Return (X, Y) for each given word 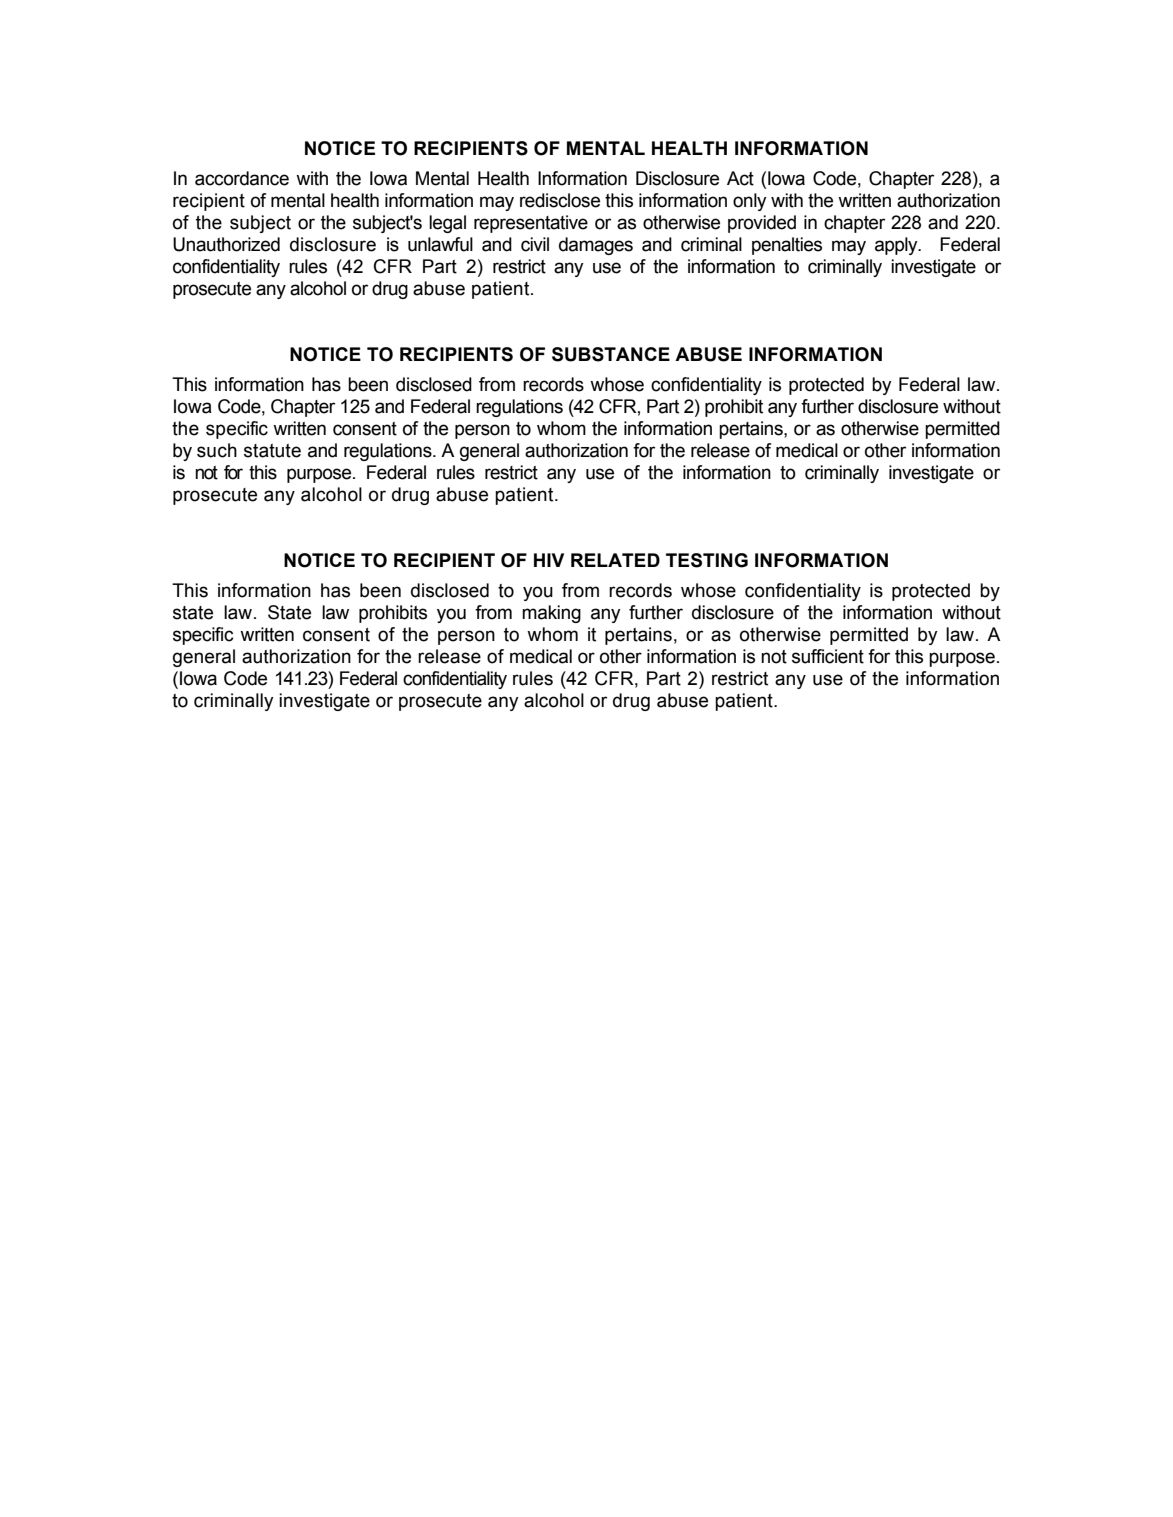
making (551, 614)
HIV (549, 560)
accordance (242, 178)
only (750, 202)
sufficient (828, 656)
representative (531, 224)
